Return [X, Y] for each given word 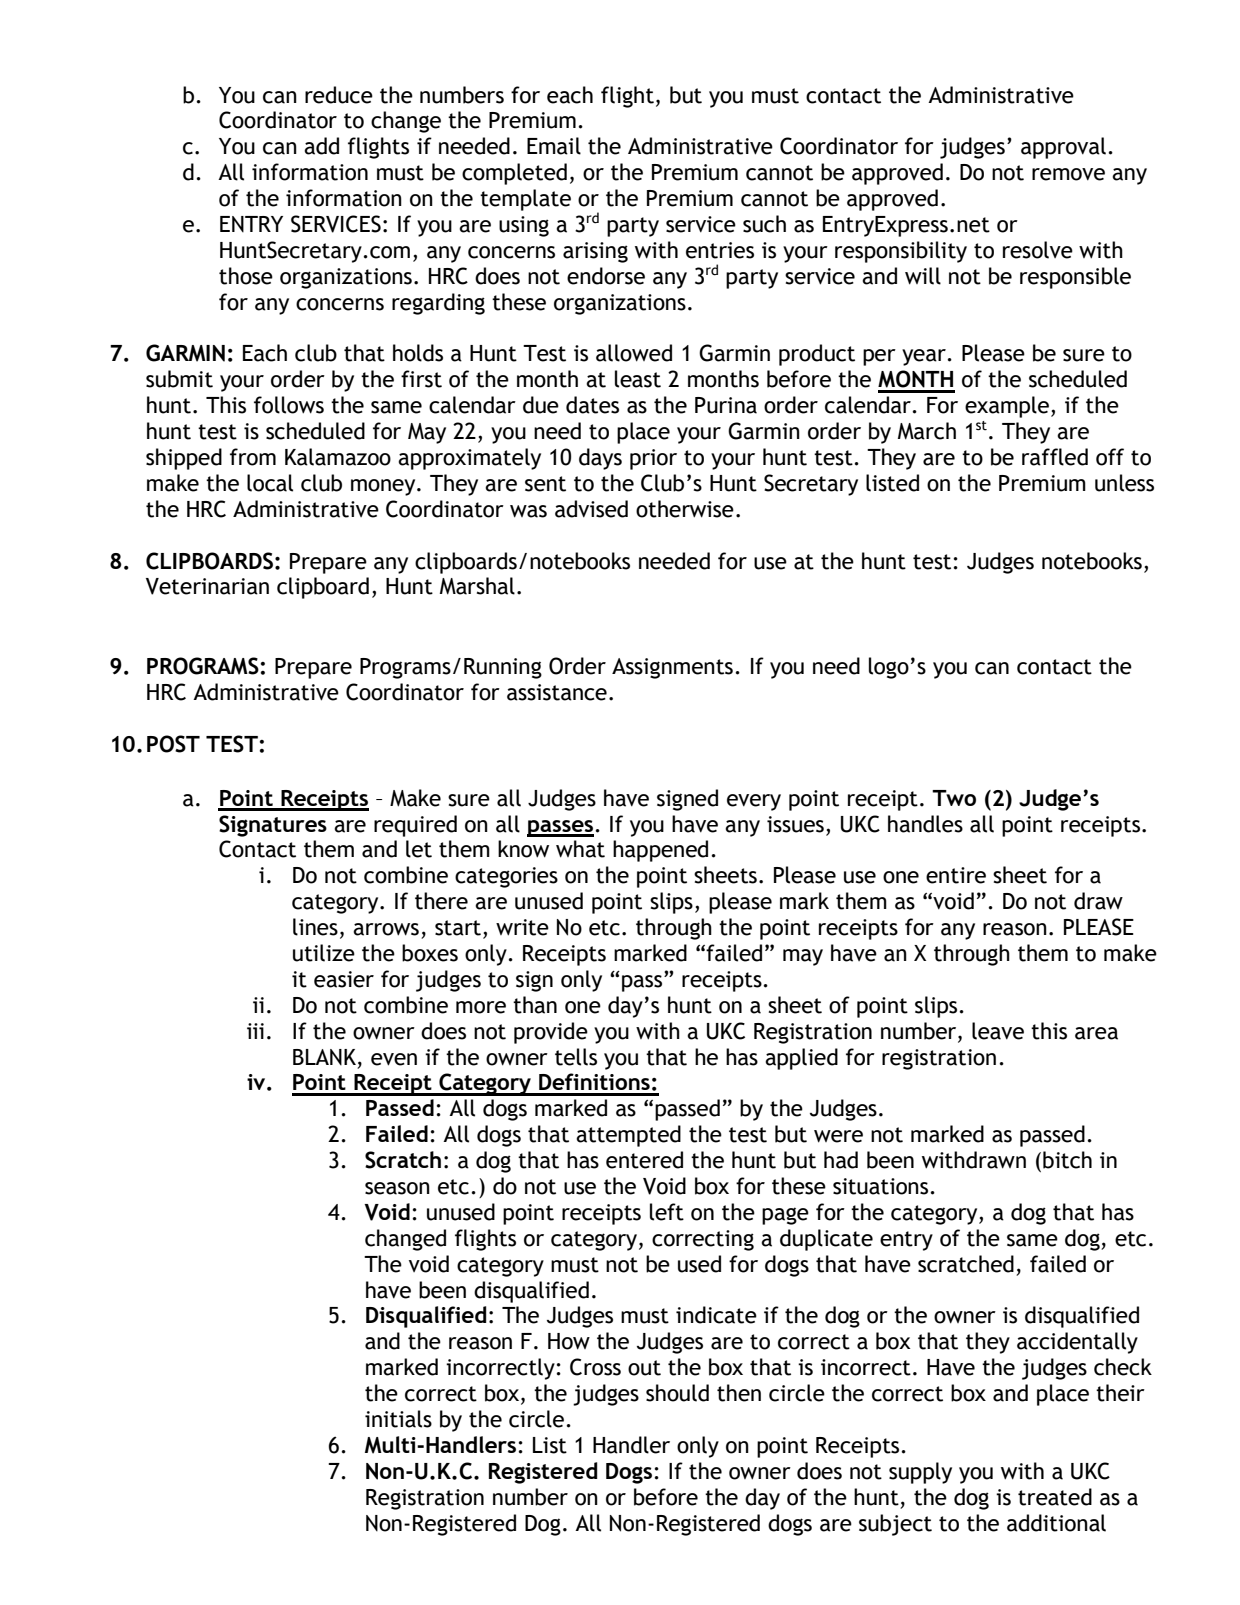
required [415, 826]
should [677, 1393]
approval [1063, 148]
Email [554, 146]
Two [954, 798]
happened [660, 851]
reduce [339, 95]
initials [398, 1419]
